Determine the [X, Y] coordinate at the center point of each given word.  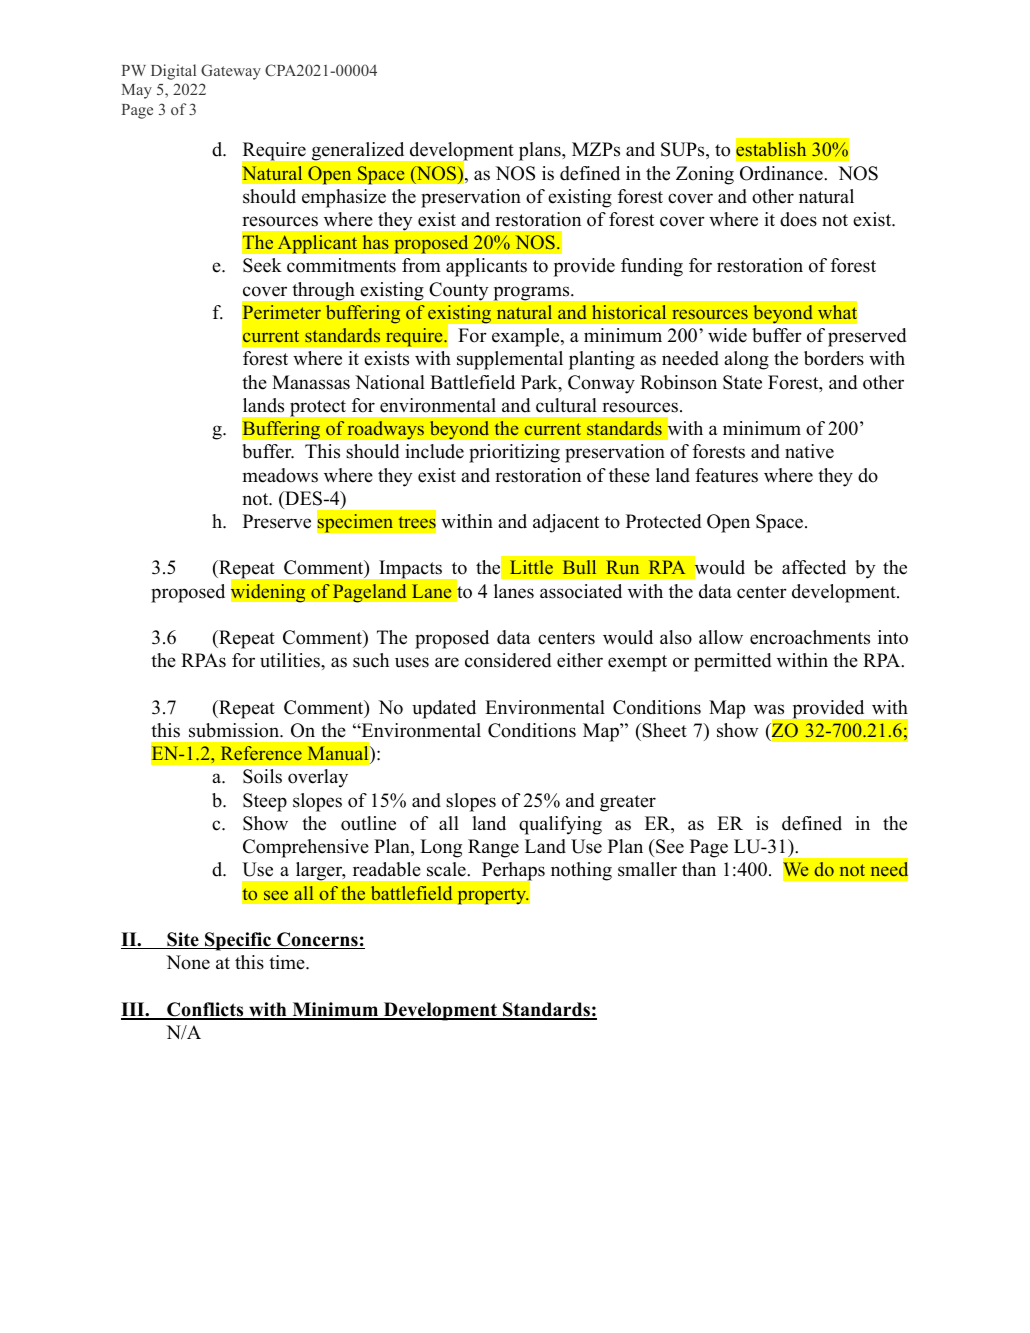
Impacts [411, 569]
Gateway [231, 72]
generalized [358, 151]
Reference [261, 753]
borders [834, 358]
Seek [262, 265]
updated [444, 709]
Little [531, 567]
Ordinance [782, 173]
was [769, 709]
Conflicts [205, 1010]
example [527, 337]
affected [814, 567]
